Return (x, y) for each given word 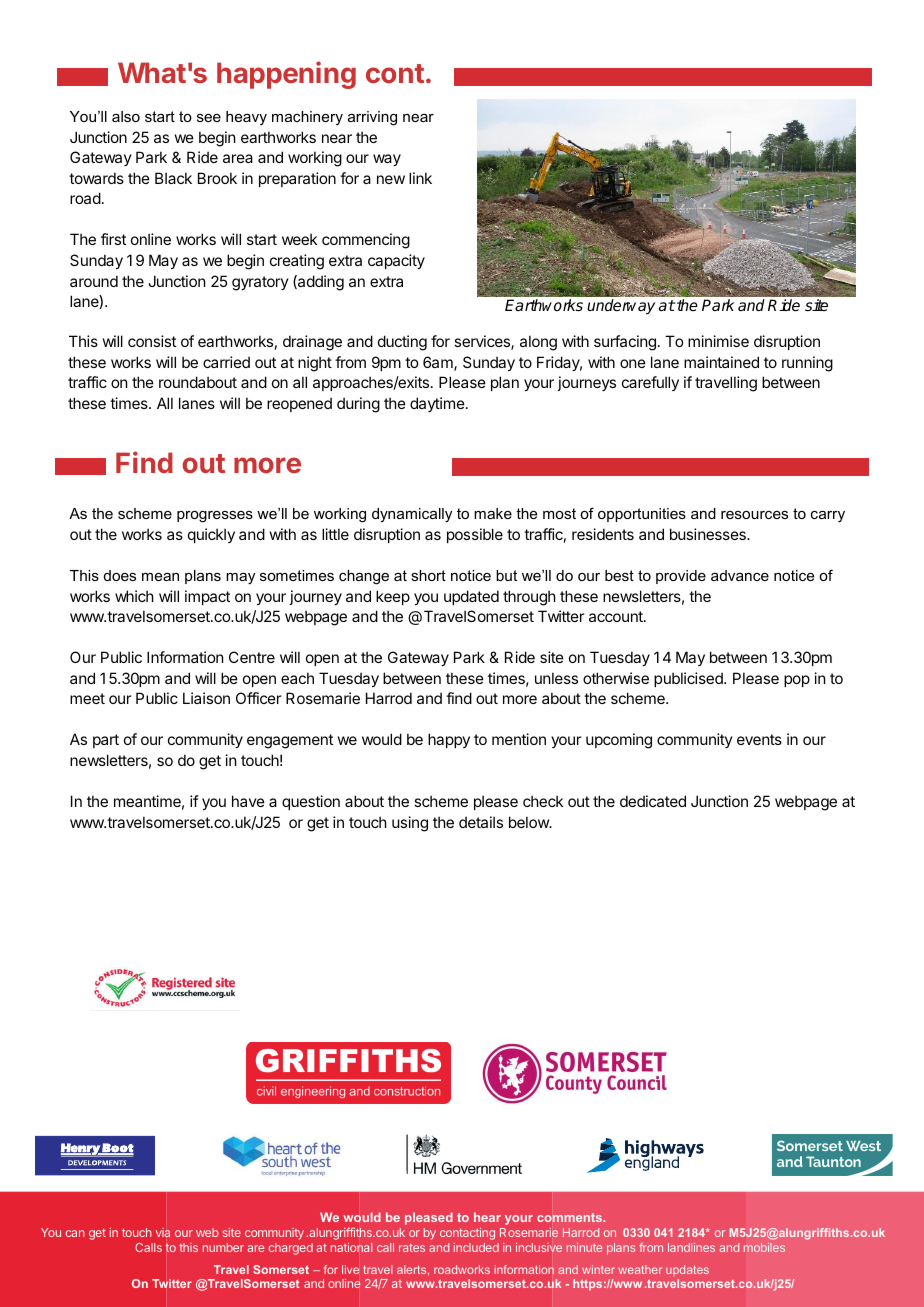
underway (621, 307)
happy (449, 740)
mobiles (764, 1247)
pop (797, 681)
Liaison (206, 698)
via (163, 1233)
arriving (372, 118)
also (126, 116)
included (476, 1247)
